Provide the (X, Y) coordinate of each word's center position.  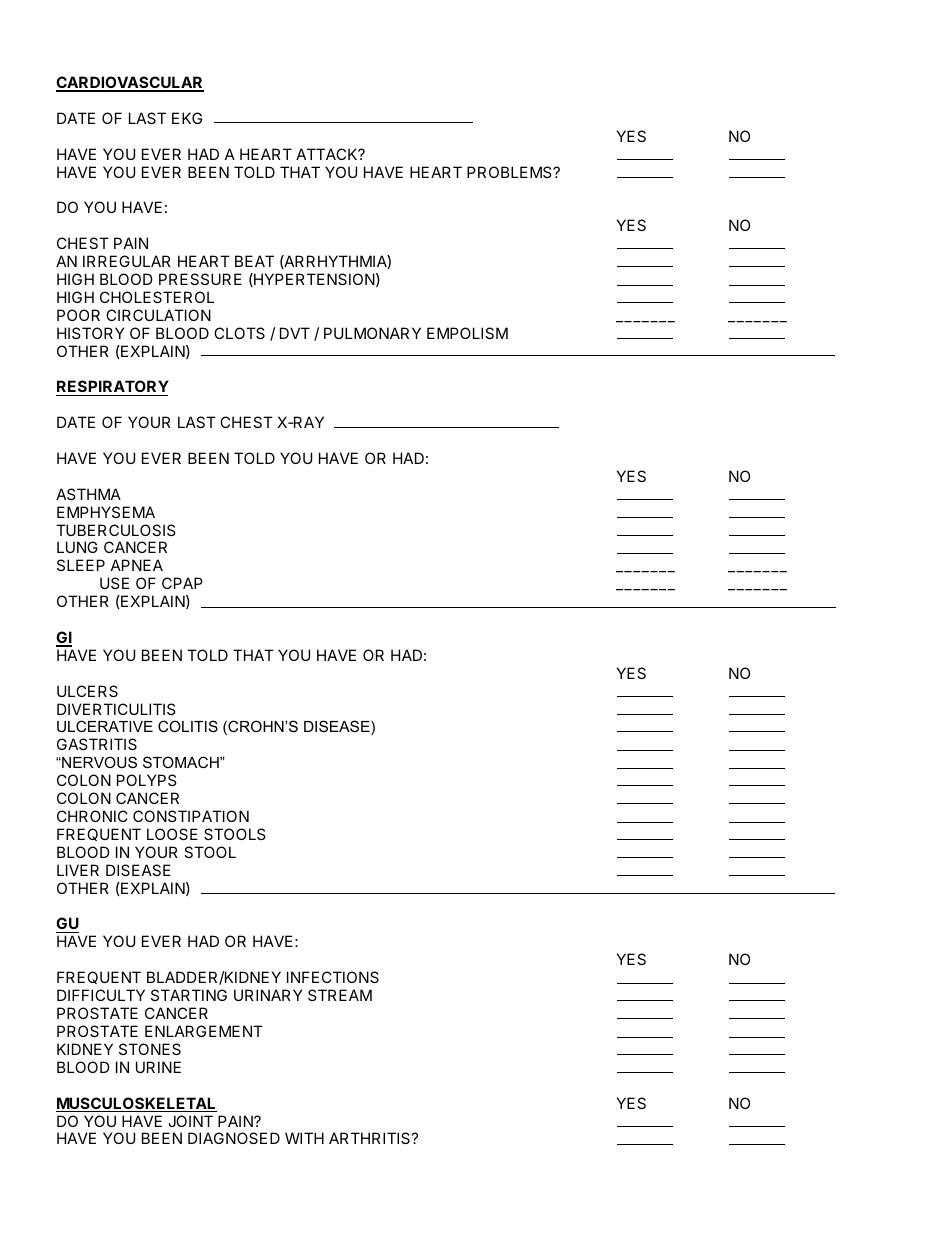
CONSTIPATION (191, 816)
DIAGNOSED (234, 1138)
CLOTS (239, 333)
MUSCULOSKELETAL (136, 1104)
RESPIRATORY (112, 388)
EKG (187, 118)
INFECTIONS (333, 977)
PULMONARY (372, 333)
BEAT (254, 261)
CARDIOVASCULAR (130, 83)
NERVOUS (98, 762)
